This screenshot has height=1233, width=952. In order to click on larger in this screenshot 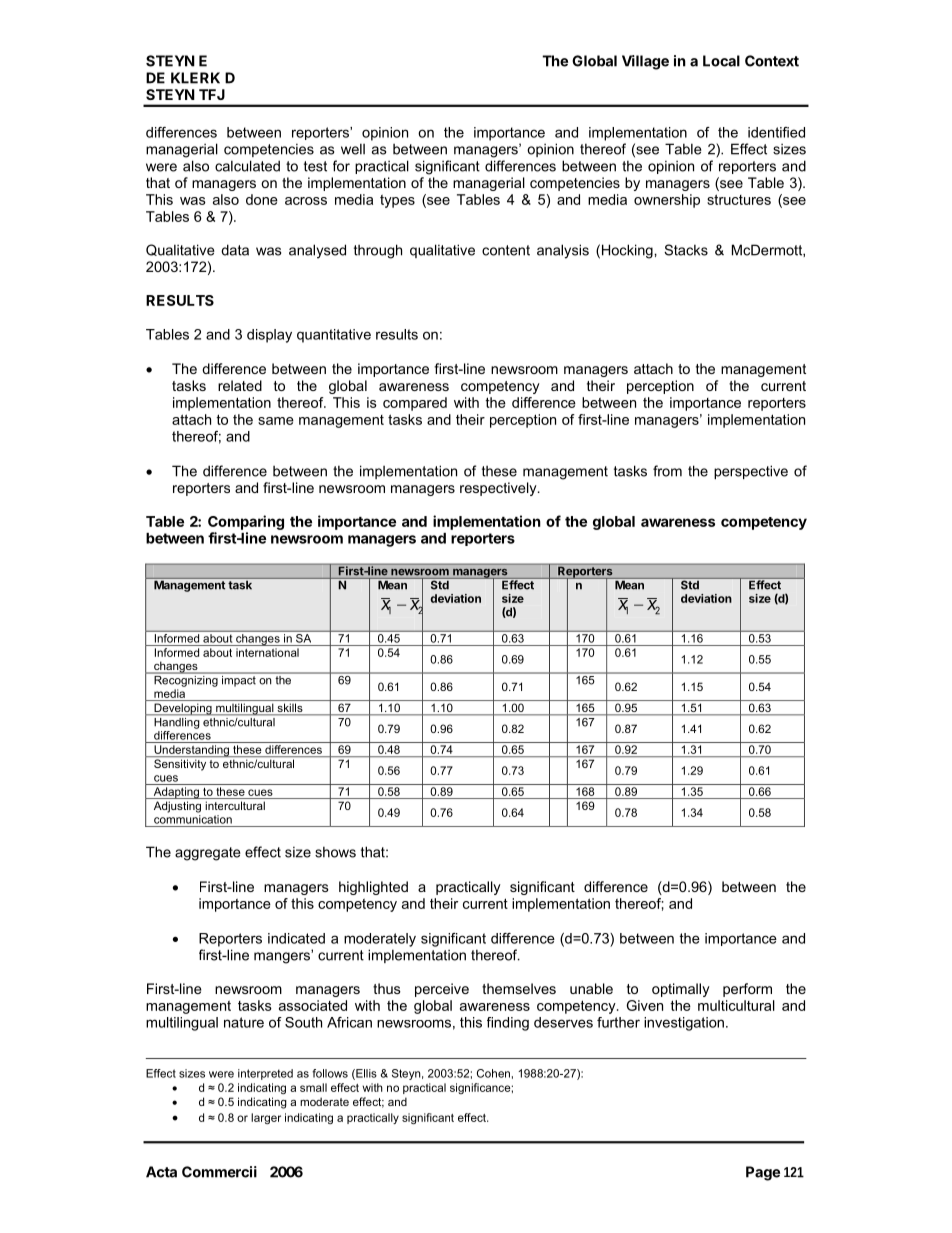, I will do `click(266, 1118)`.
